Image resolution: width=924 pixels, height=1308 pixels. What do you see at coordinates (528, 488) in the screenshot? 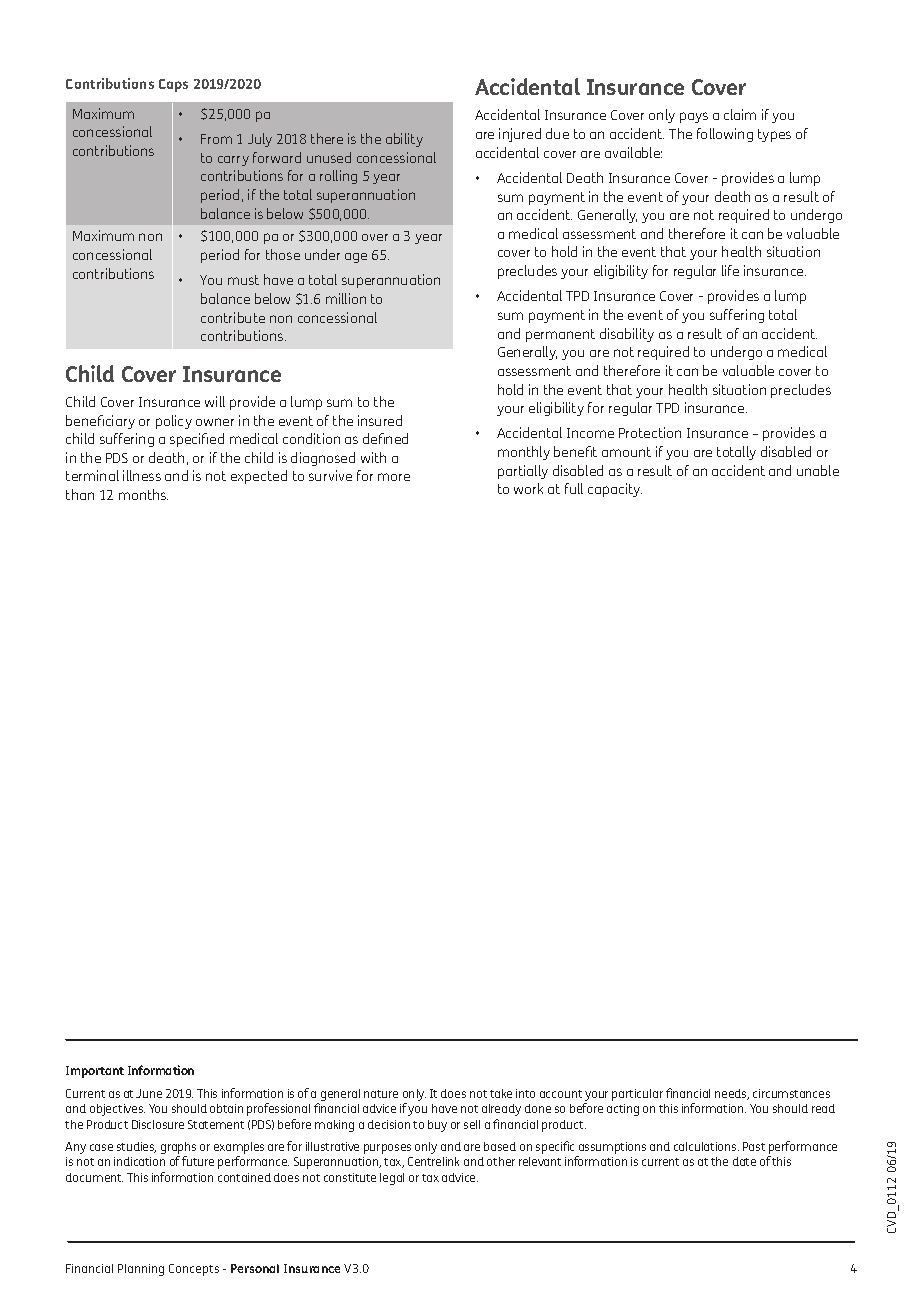
I see `work` at bounding box center [528, 488].
